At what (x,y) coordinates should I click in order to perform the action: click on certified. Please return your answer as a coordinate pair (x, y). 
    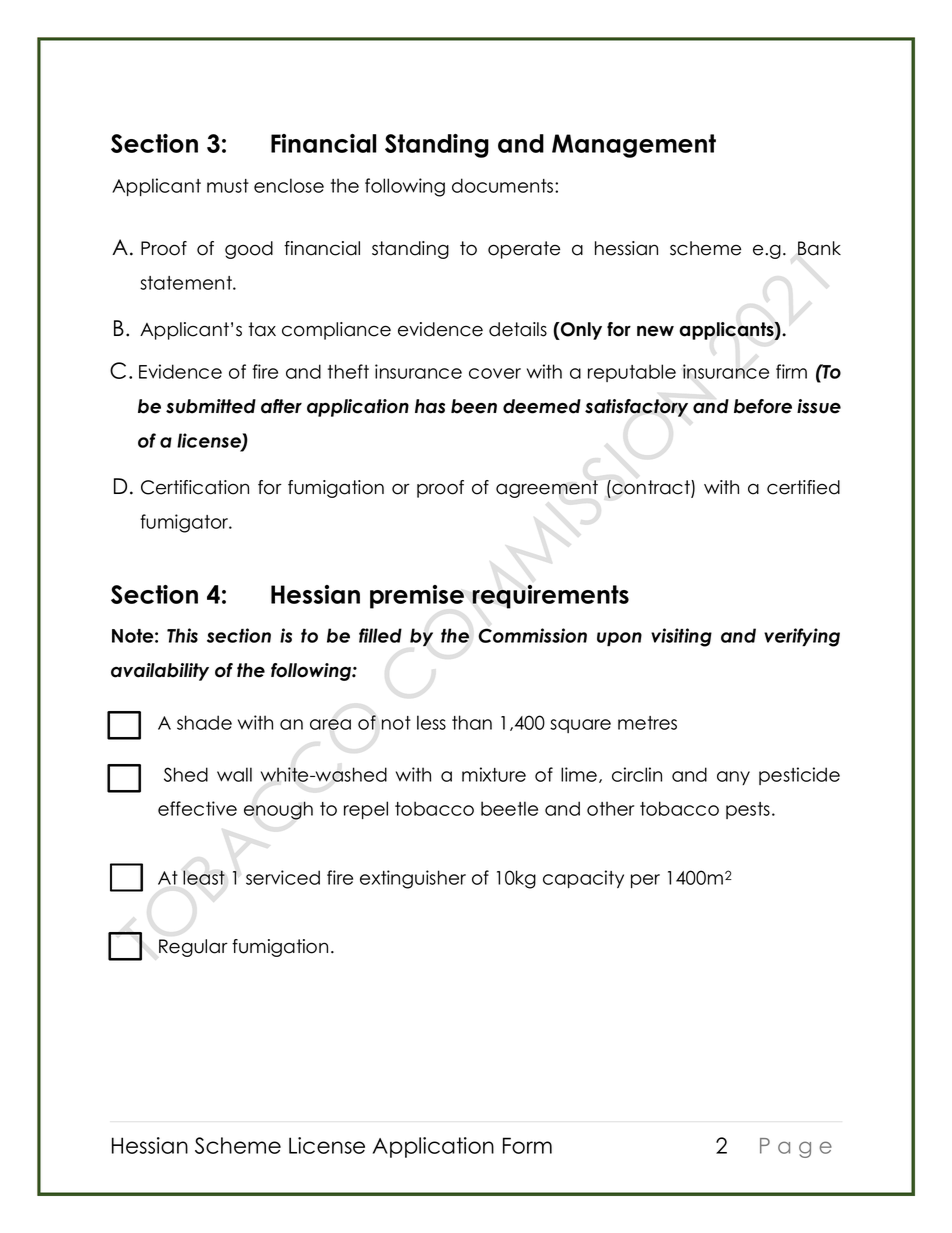
    Looking at the image, I should click on (803, 487).
